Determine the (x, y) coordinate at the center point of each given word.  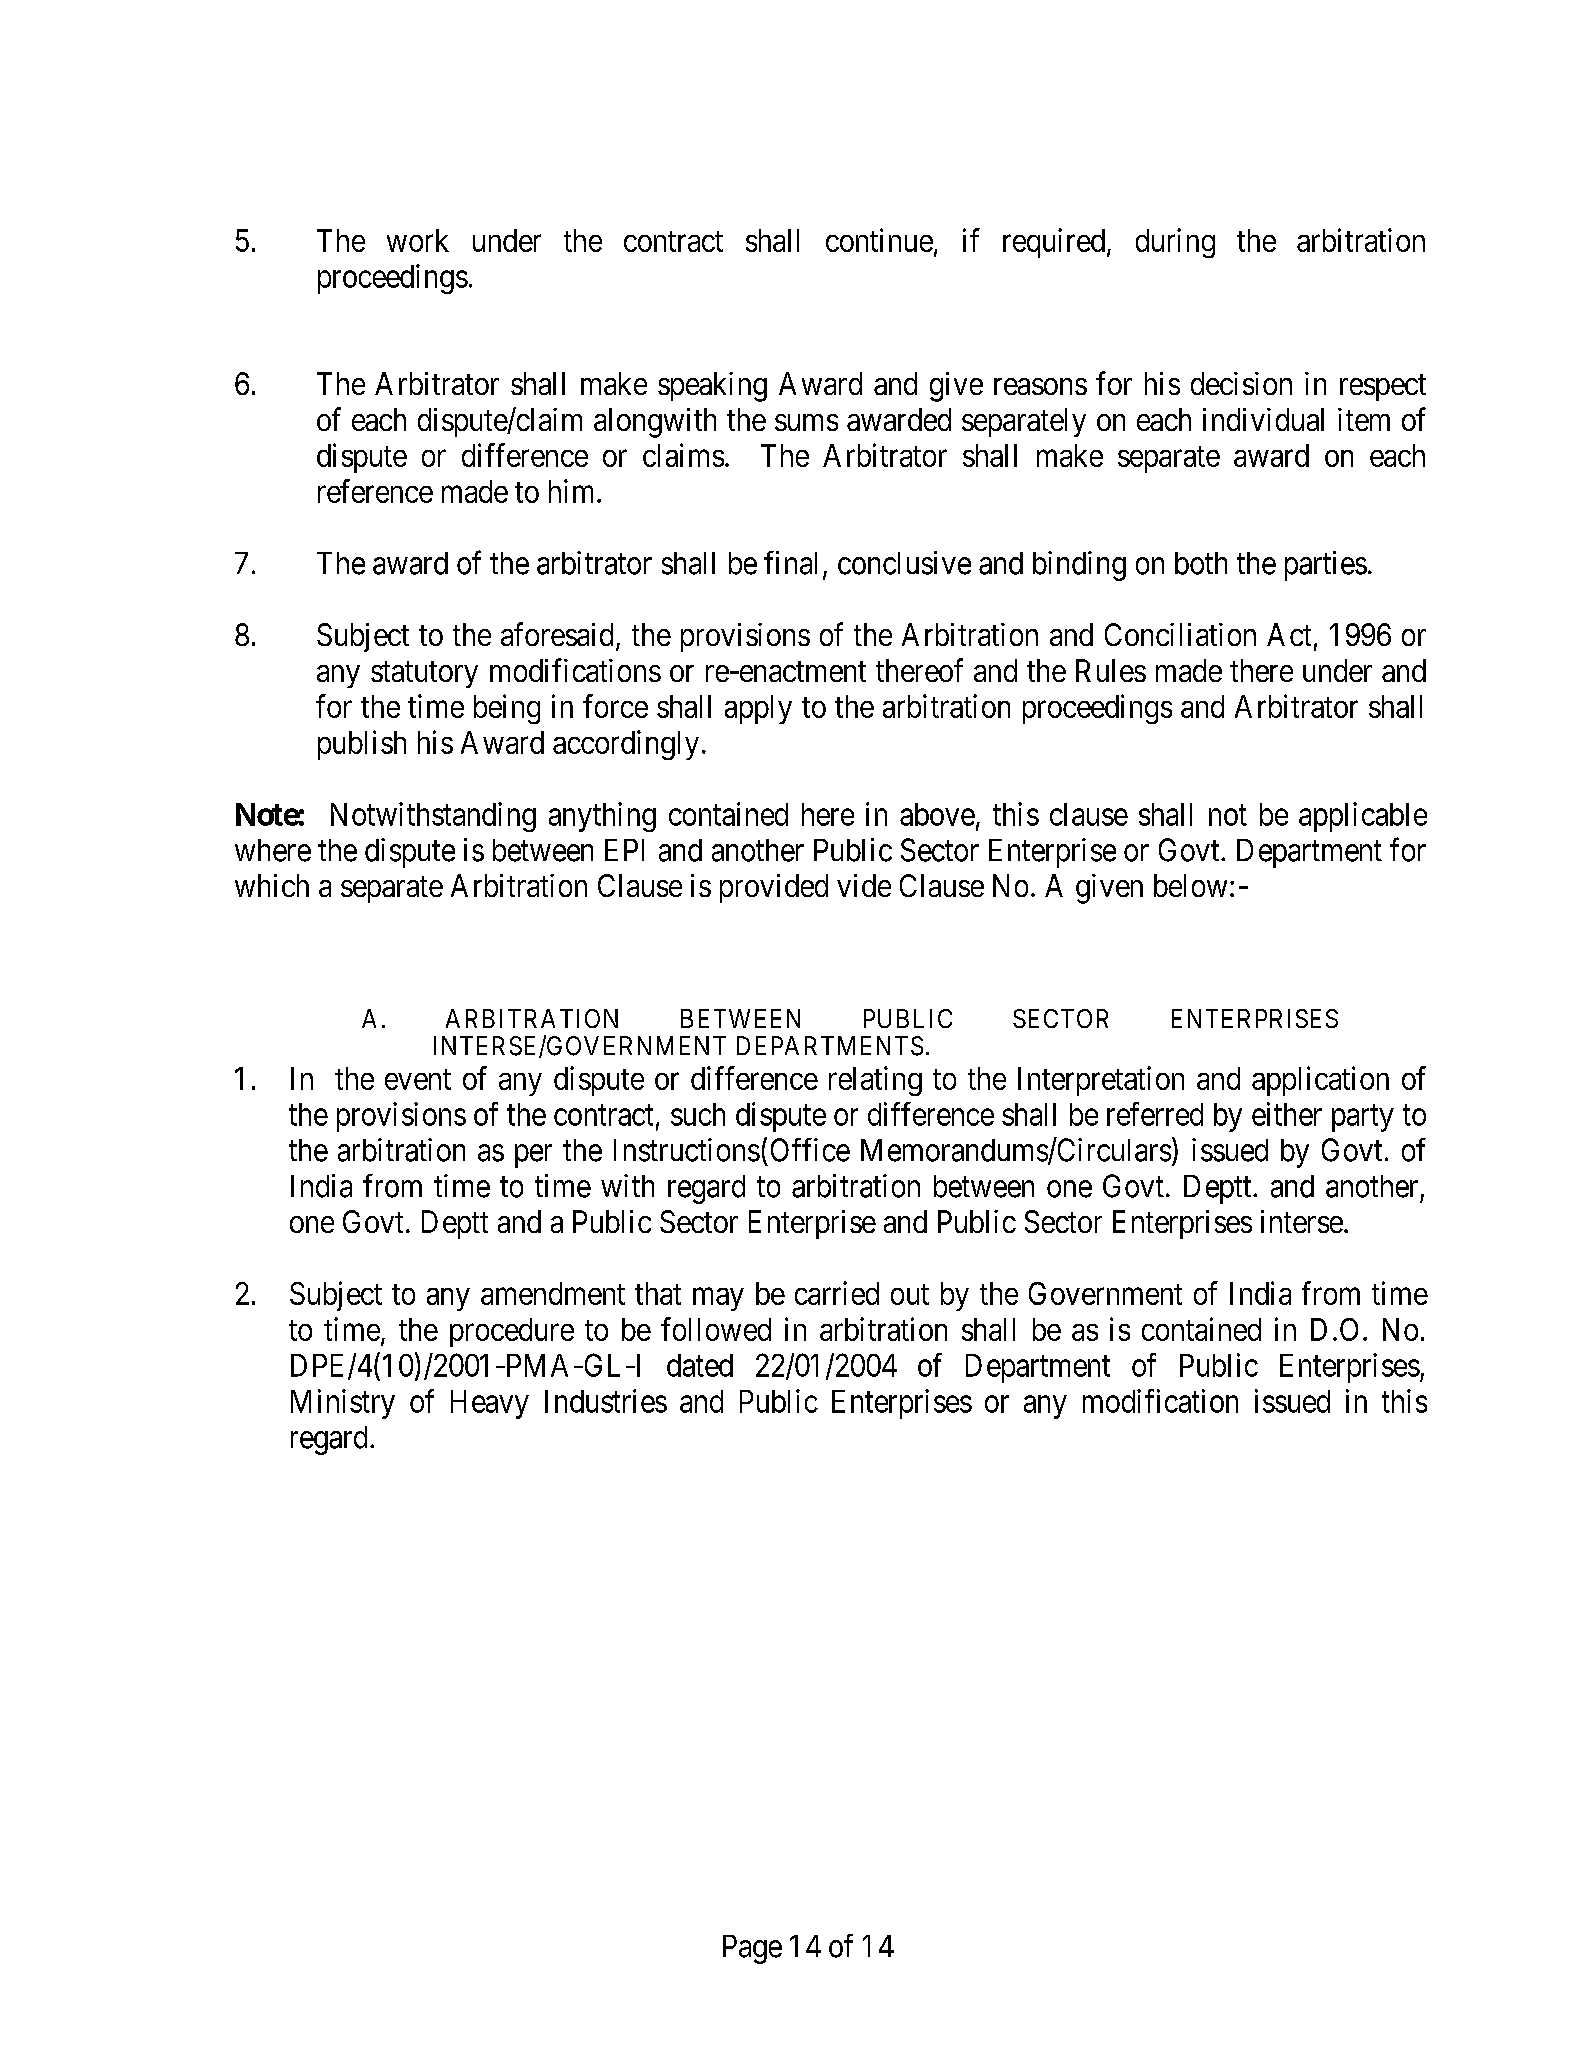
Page (752, 1949)
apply (758, 709)
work (418, 240)
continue (879, 240)
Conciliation (1180, 634)
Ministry (343, 1404)
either (1287, 1114)
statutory (424, 674)
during (1175, 243)
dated (700, 1365)
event (418, 1079)
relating (875, 1081)
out (910, 1294)
